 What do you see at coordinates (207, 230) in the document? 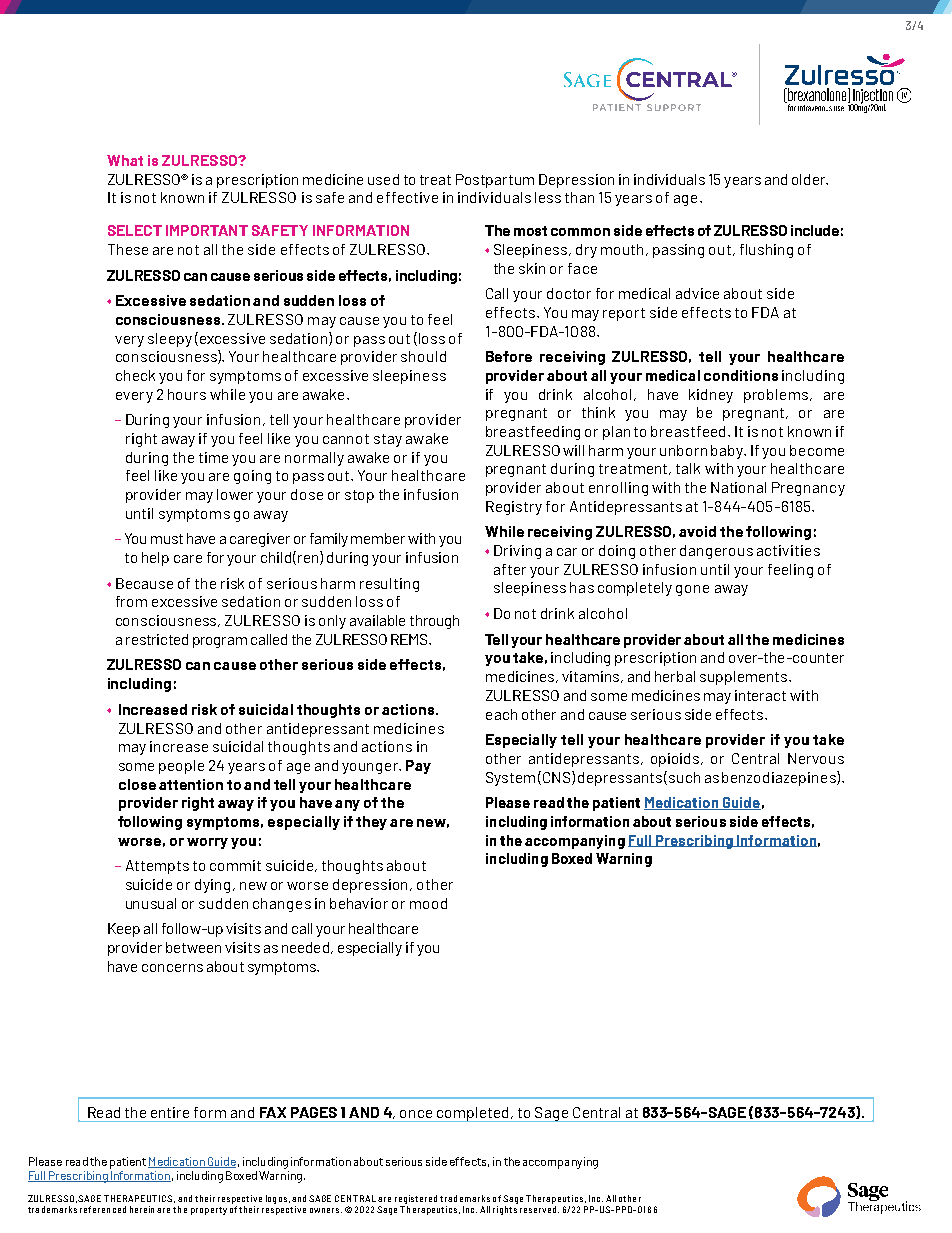
I see `IMPORTANT` at bounding box center [207, 230].
